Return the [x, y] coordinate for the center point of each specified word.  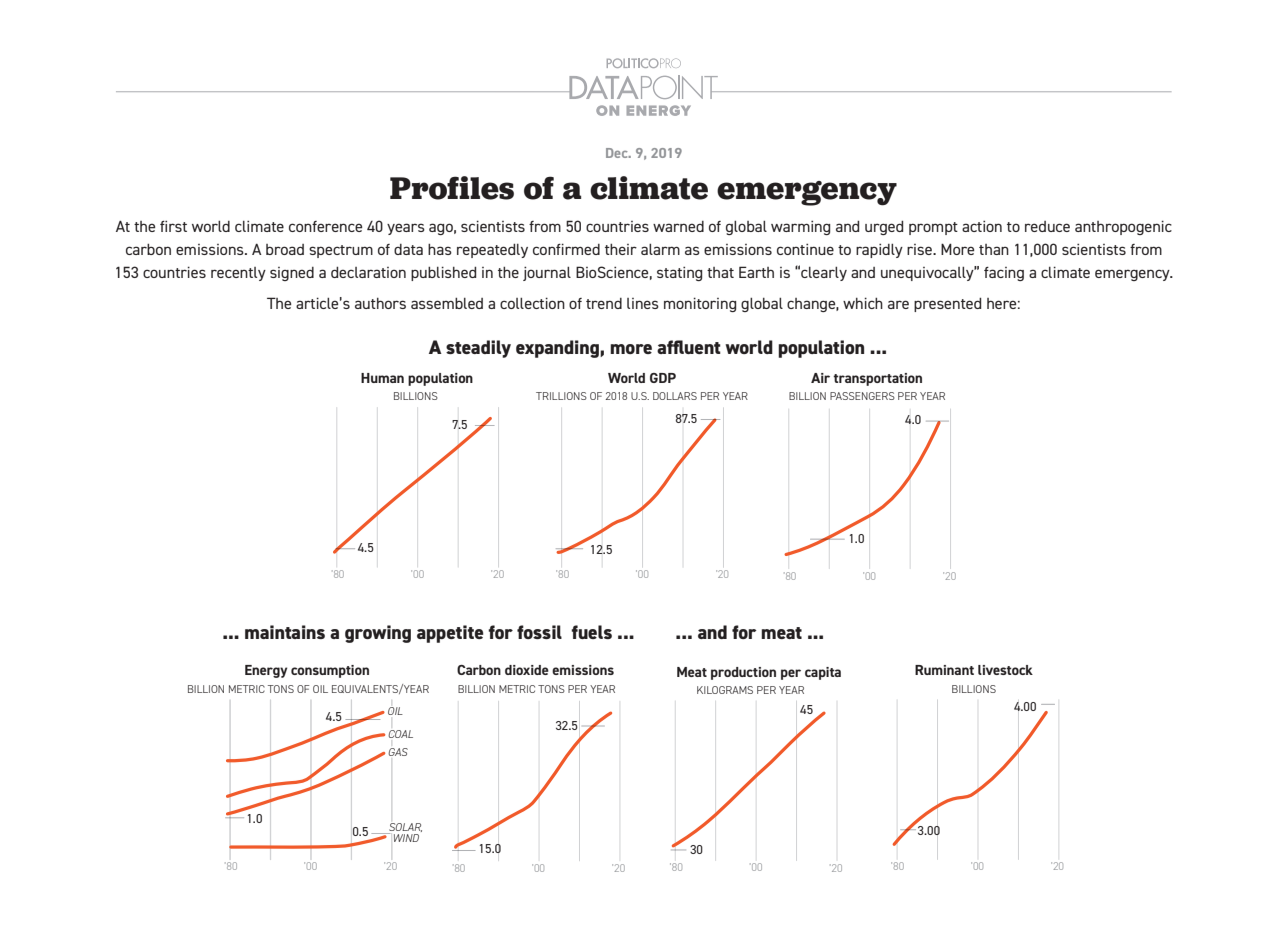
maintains [285, 632]
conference [325, 226]
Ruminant [944, 670]
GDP [663, 378]
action [982, 226]
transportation [877, 379]
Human [382, 378]
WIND [406, 838]
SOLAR [404, 828]
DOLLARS [675, 396]
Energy [266, 671]
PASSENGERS [862, 396]
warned [678, 226]
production [743, 673]
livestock [1005, 670]
